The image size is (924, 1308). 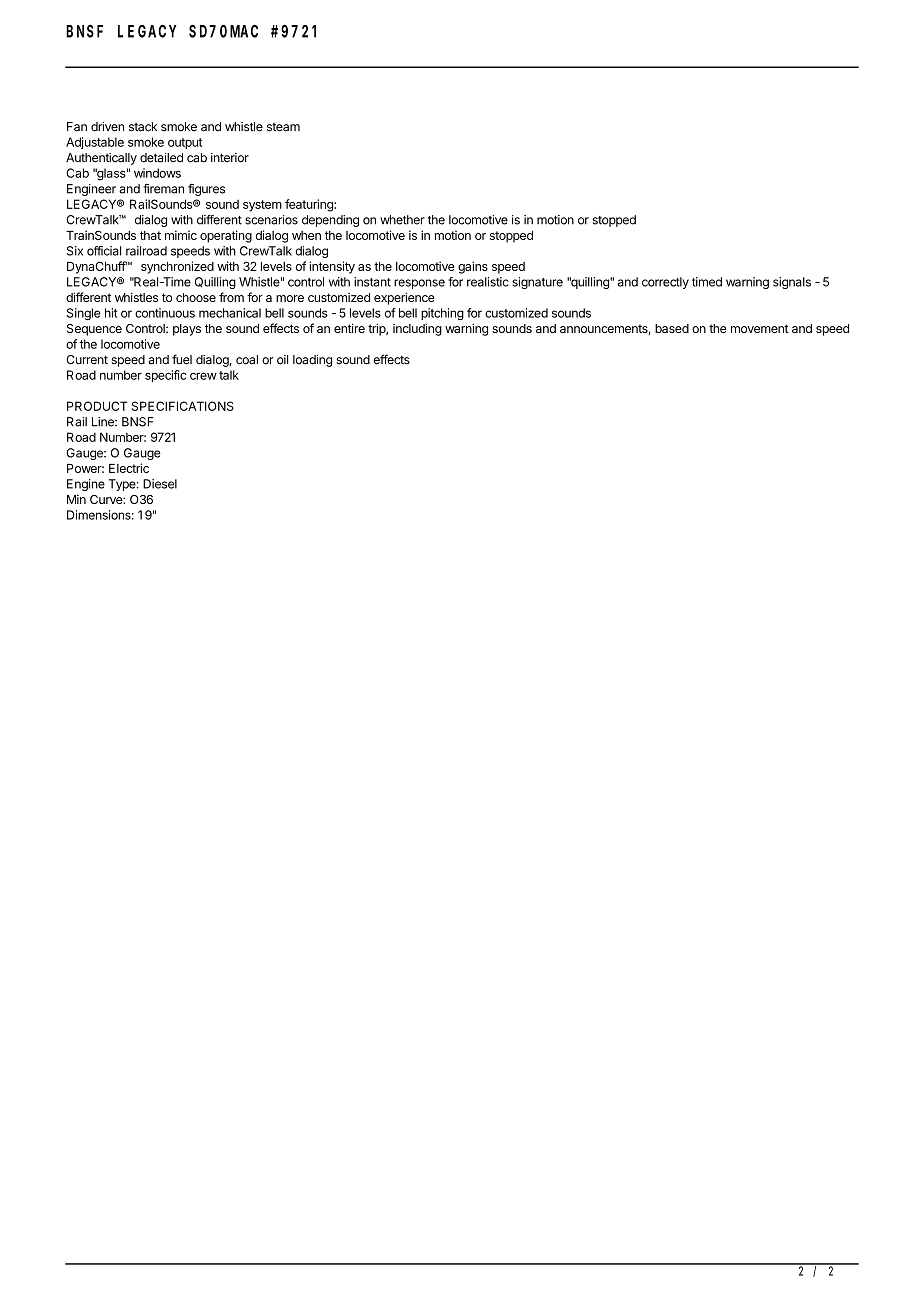 I want to click on output, so click(x=185, y=143).
